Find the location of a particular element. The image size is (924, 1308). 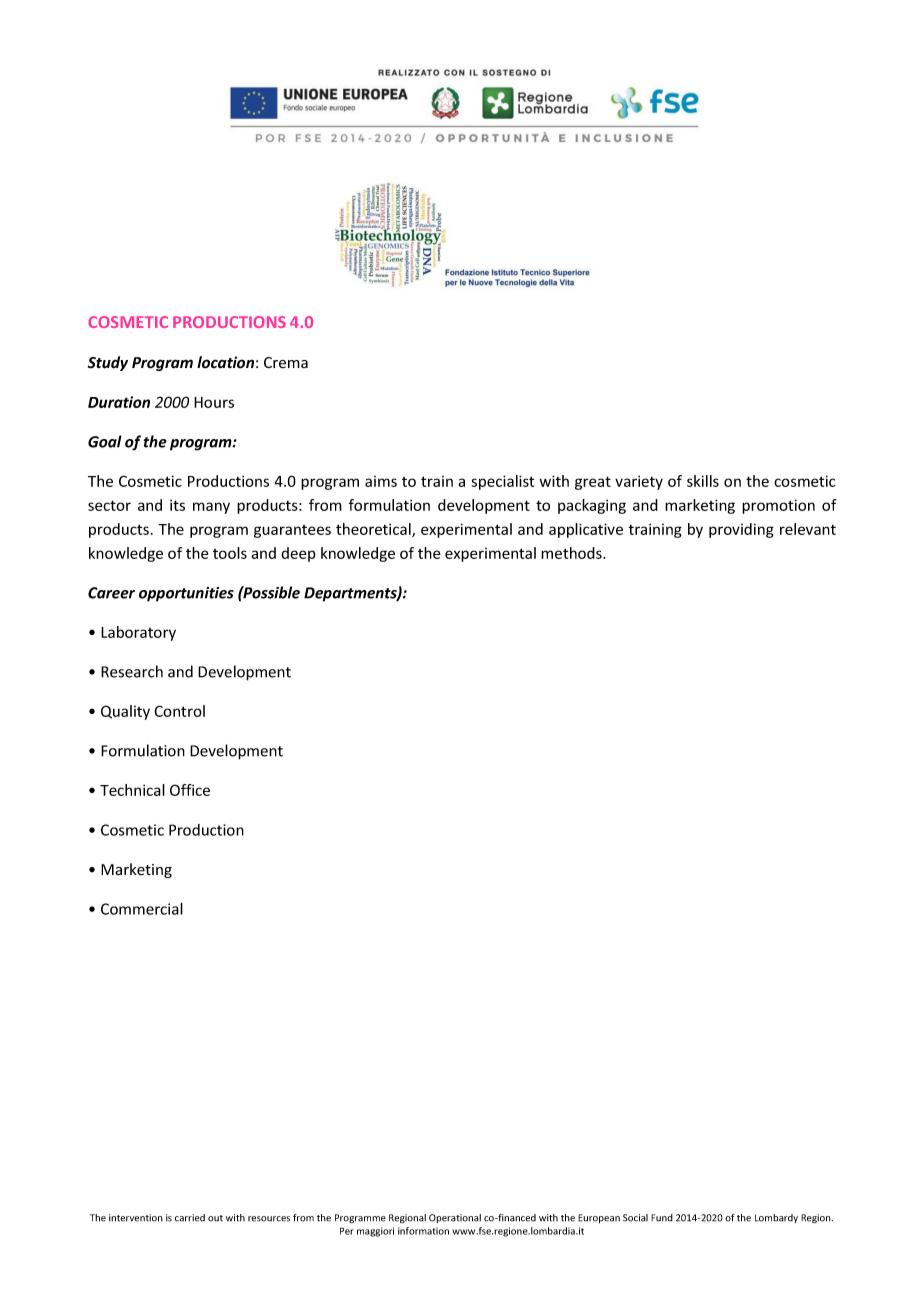

methods is located at coordinates (572, 553).
